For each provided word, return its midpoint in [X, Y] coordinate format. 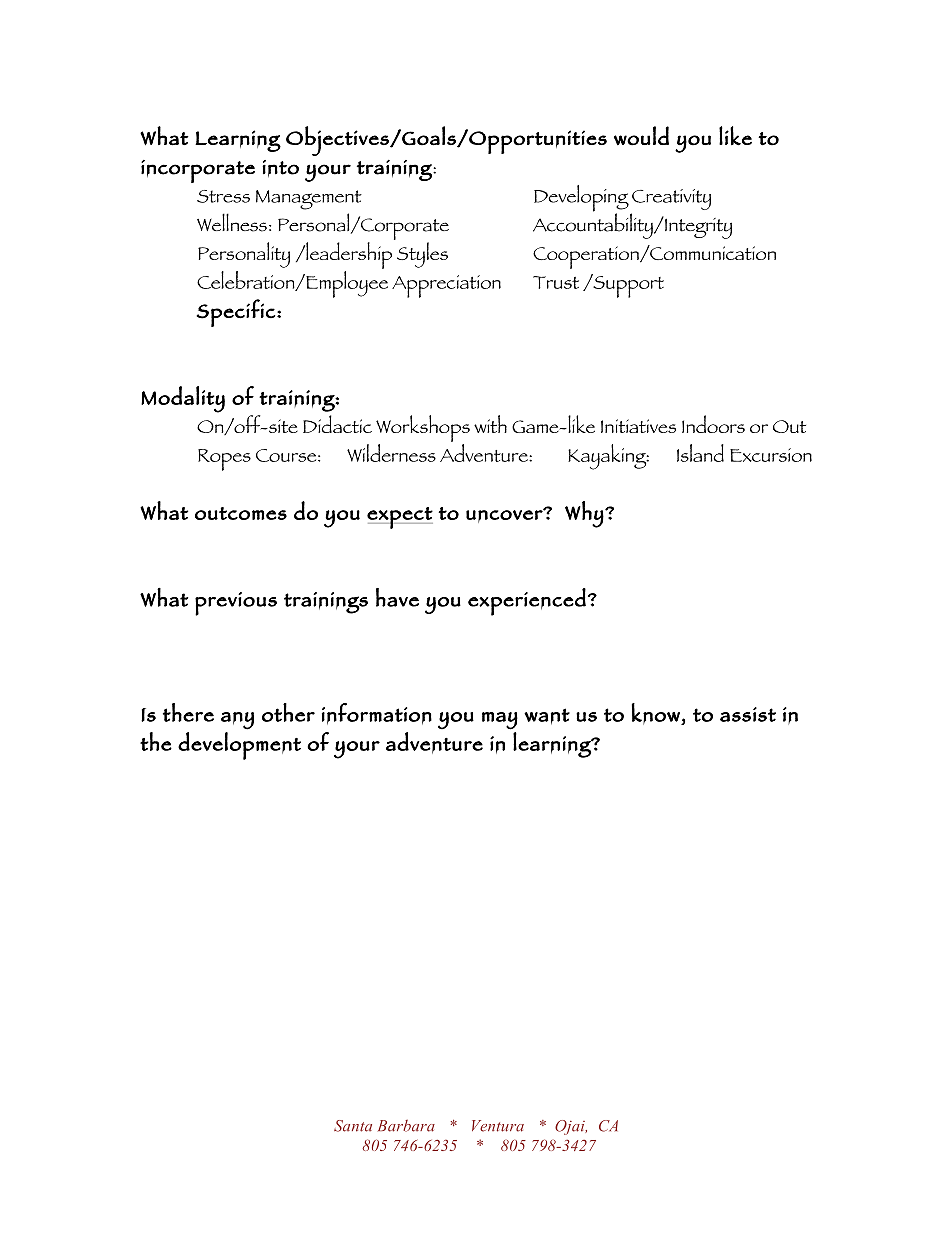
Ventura [498, 1126]
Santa [353, 1126]
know [656, 713]
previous [236, 604]
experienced [527, 602]
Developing [581, 199]
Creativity [671, 199]
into [280, 168]
